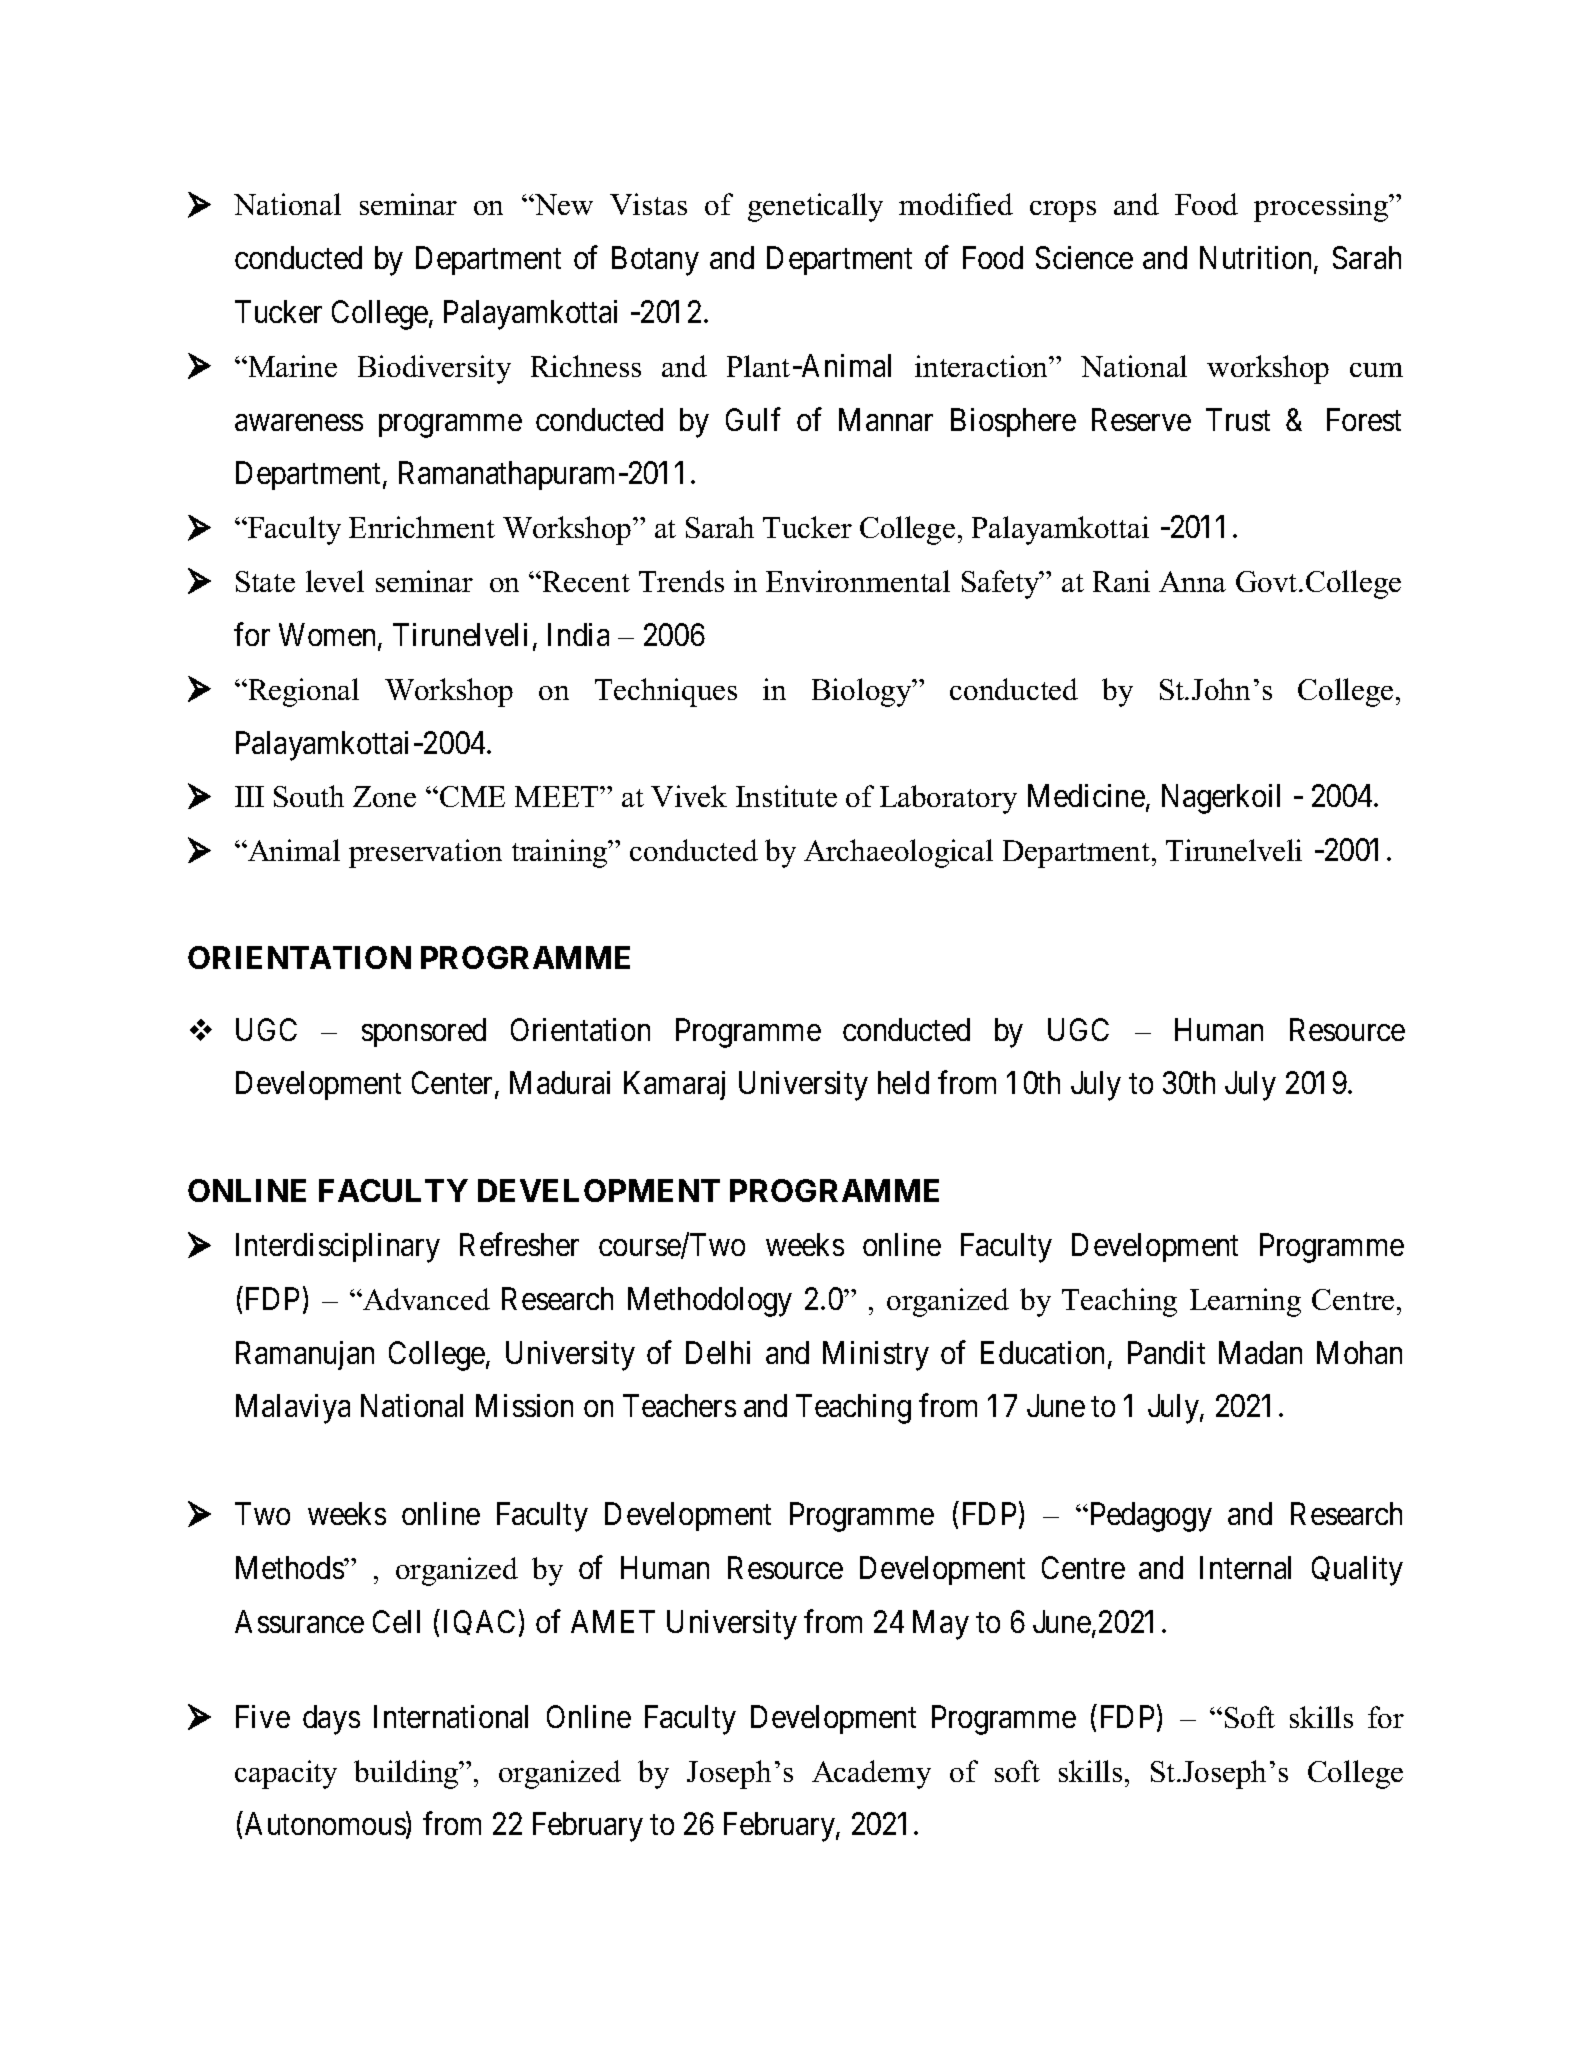 The image size is (1591, 2059). Describe the element at coordinates (338, 1248) in the screenshot. I see `Interdisciplinary` at that location.
